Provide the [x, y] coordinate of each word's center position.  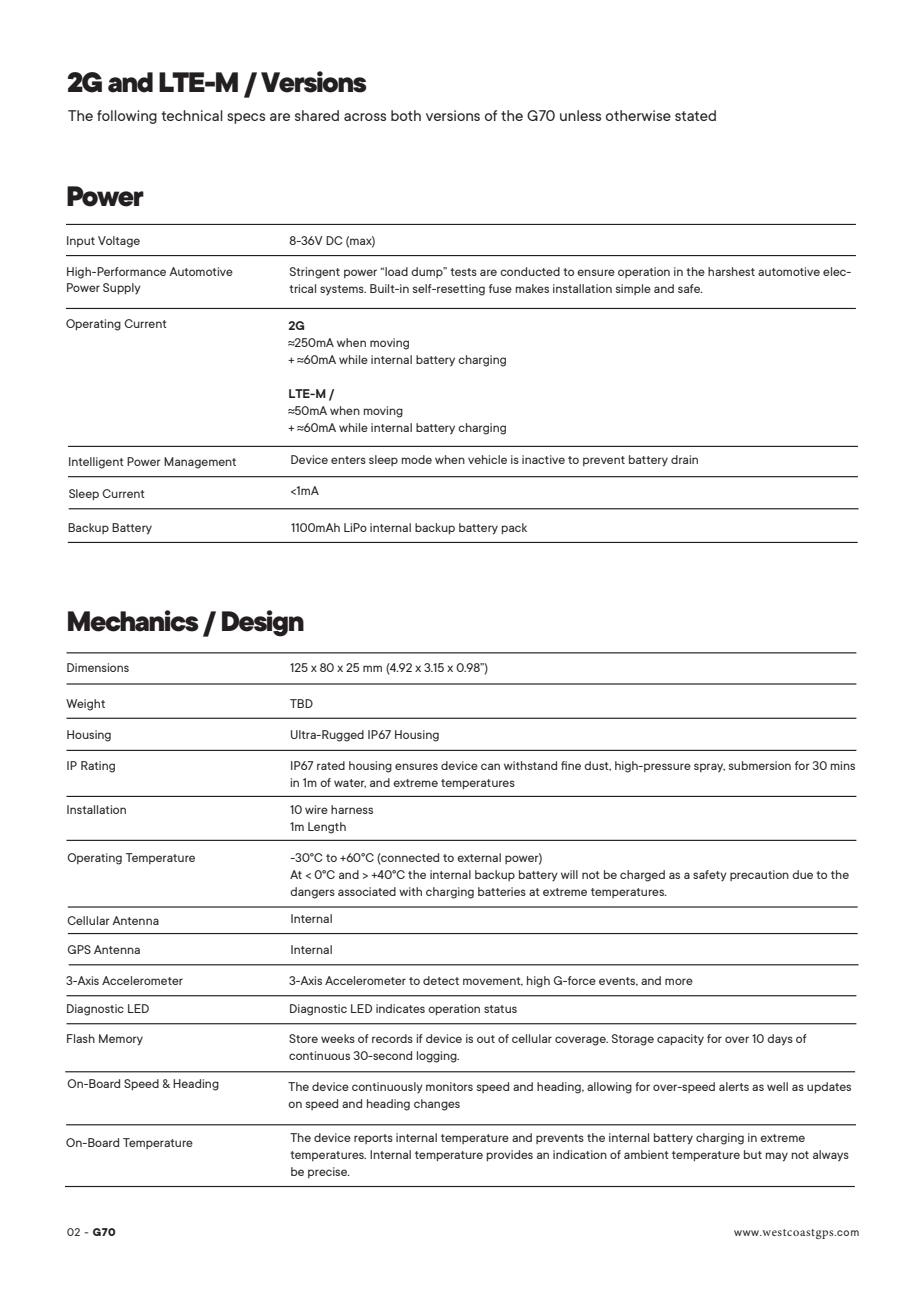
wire [316, 809]
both [406, 115]
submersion [760, 765]
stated [695, 115]
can [490, 766]
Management [200, 463]
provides [510, 1155]
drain [684, 459]
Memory [121, 1040]
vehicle [487, 459]
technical [192, 115]
